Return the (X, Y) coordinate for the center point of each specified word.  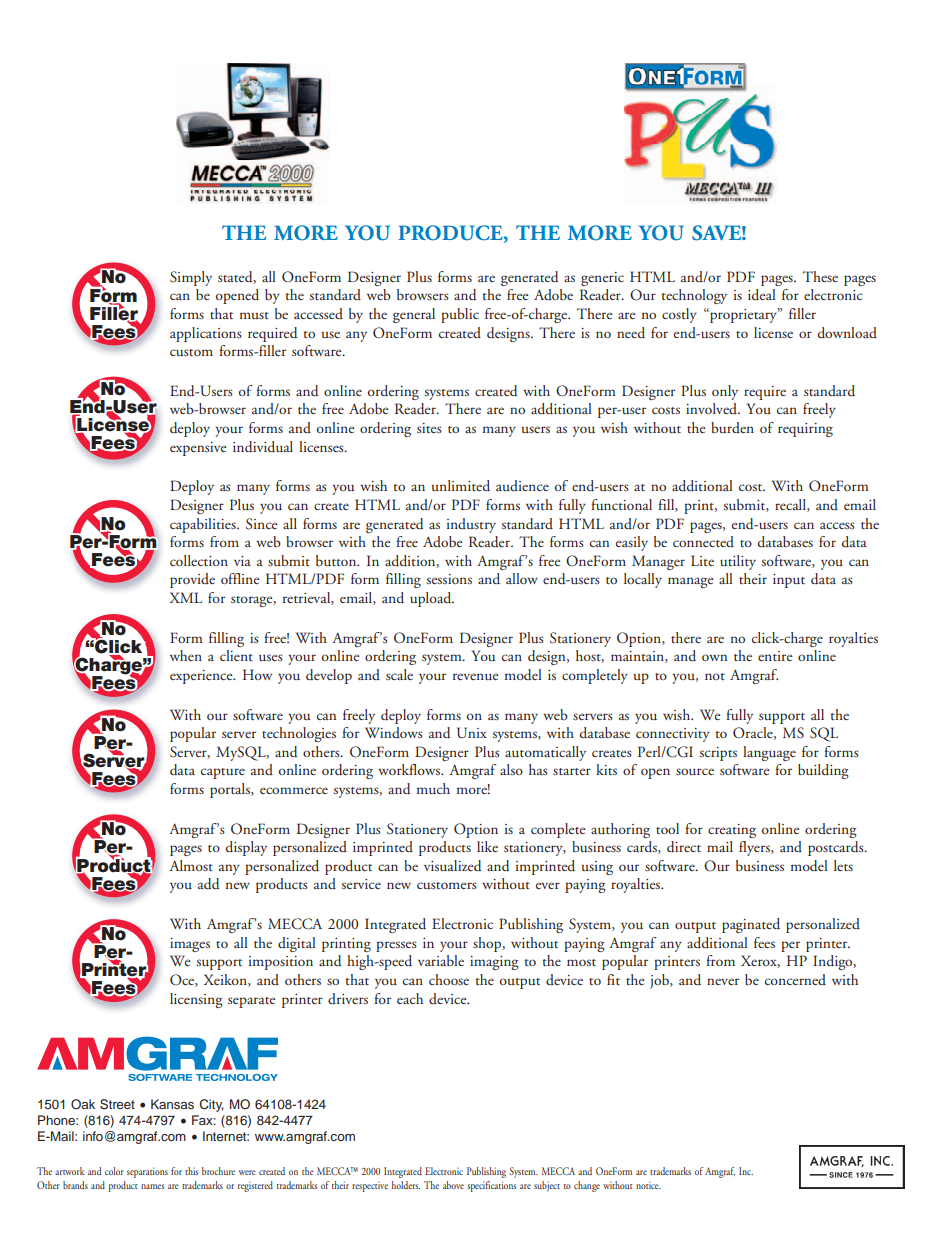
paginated (751, 925)
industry (471, 525)
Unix (472, 732)
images (190, 945)
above (453, 1185)
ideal (762, 294)
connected (703, 541)
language (769, 753)
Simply (191, 278)
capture (223, 773)
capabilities (204, 525)
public (460, 315)
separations (147, 1172)
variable (441, 960)
